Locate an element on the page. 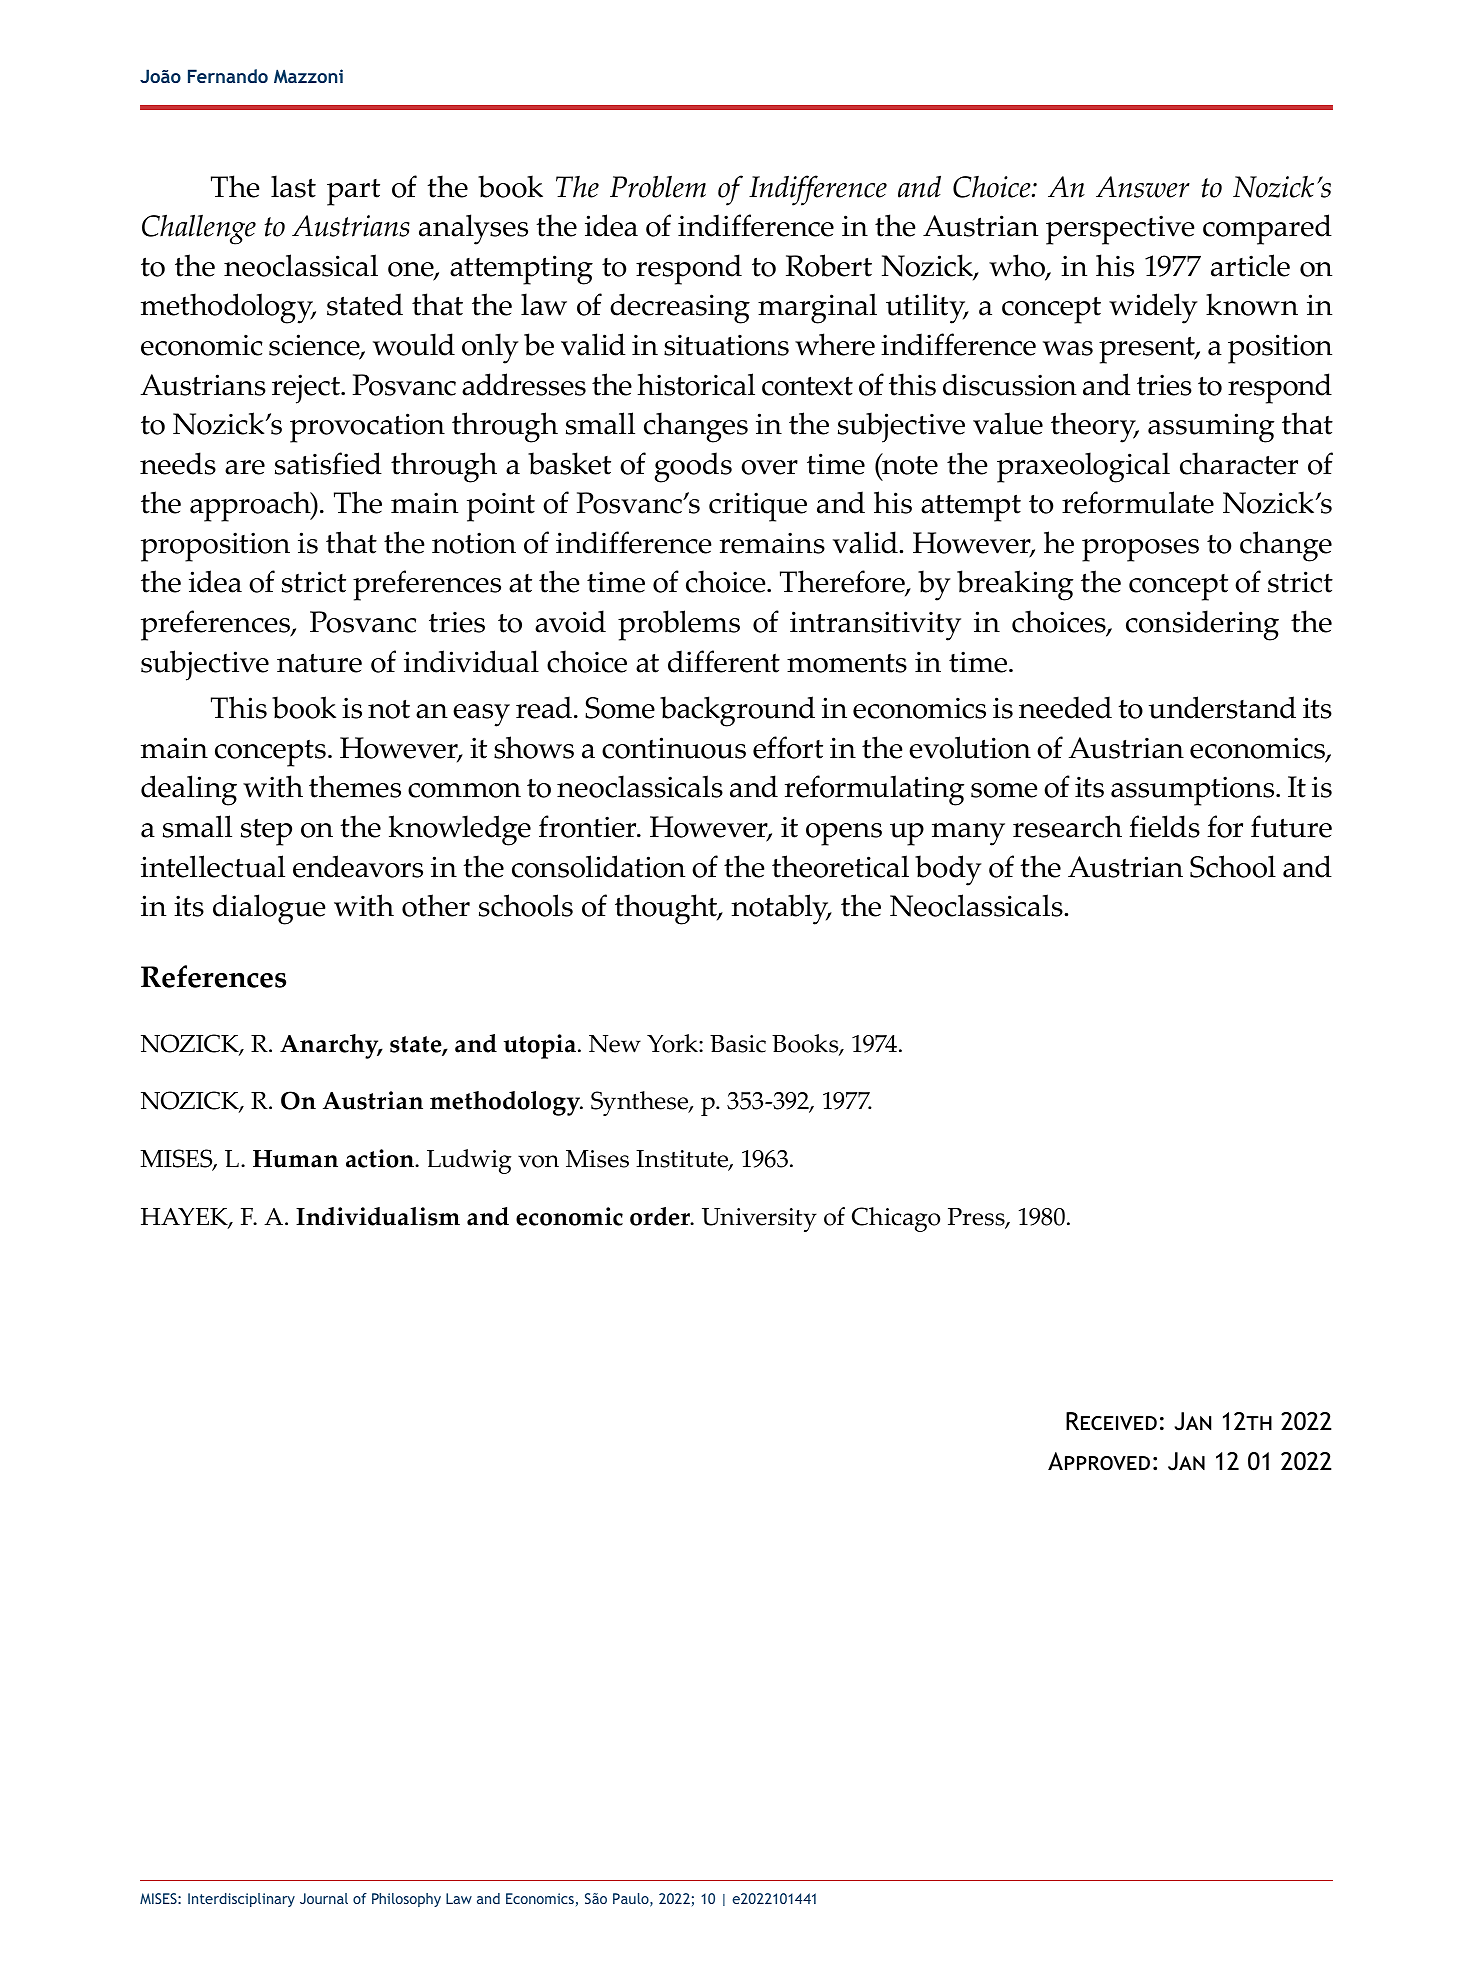 The height and width of the page is (1964, 1473). last is located at coordinates (293, 186).
